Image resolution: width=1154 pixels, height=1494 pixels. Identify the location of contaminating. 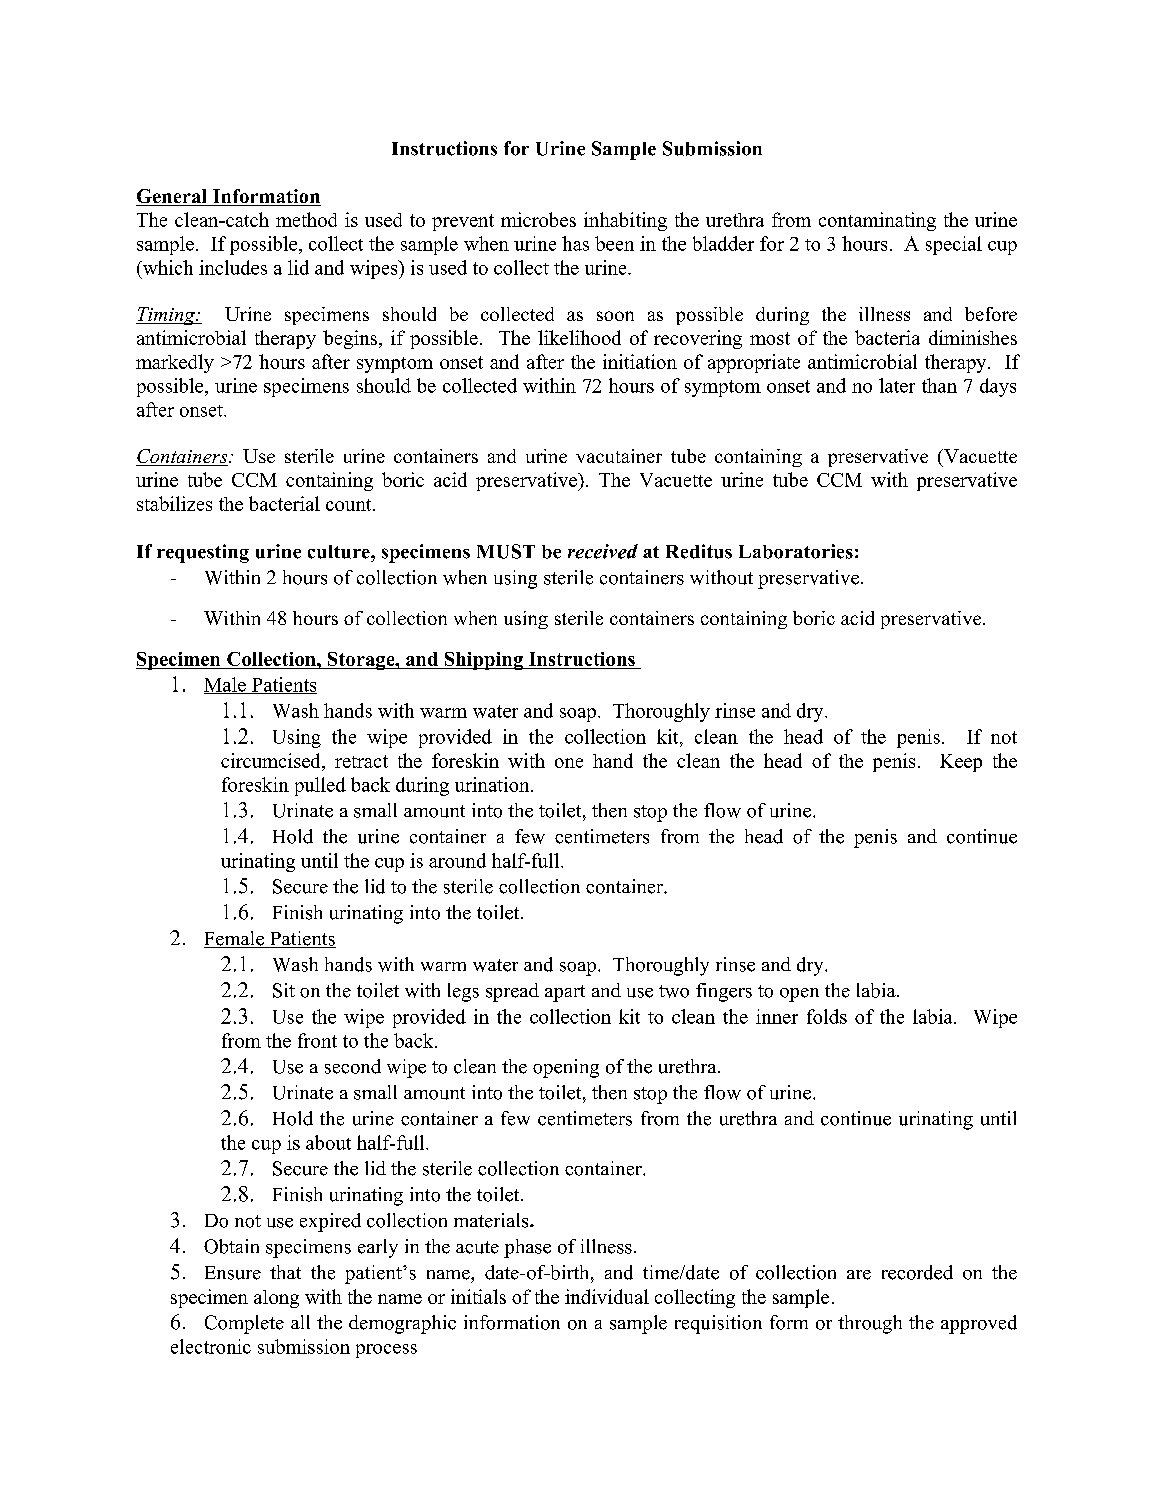
(877, 221).
